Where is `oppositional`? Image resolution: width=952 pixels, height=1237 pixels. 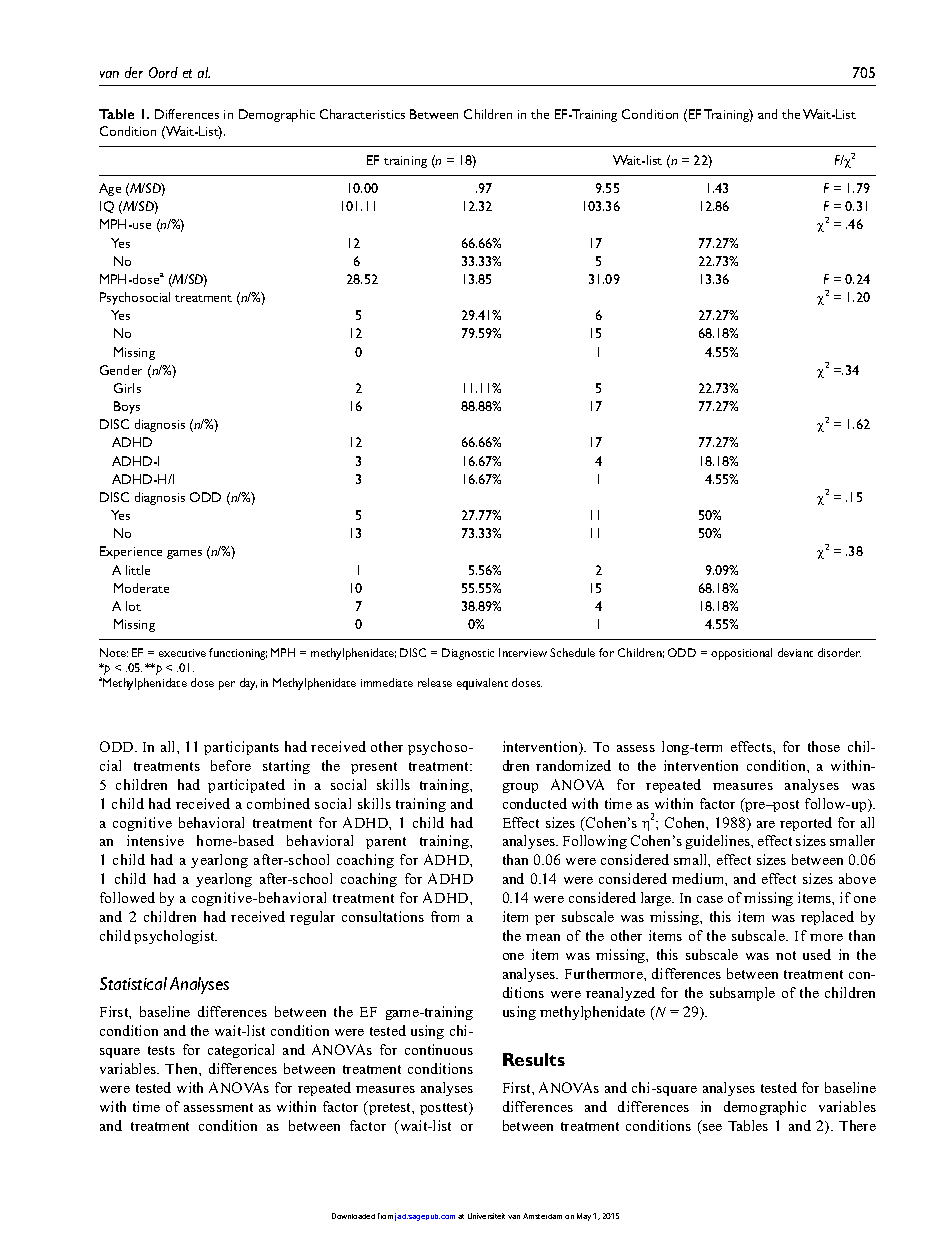 oppositional is located at coordinates (741, 654).
